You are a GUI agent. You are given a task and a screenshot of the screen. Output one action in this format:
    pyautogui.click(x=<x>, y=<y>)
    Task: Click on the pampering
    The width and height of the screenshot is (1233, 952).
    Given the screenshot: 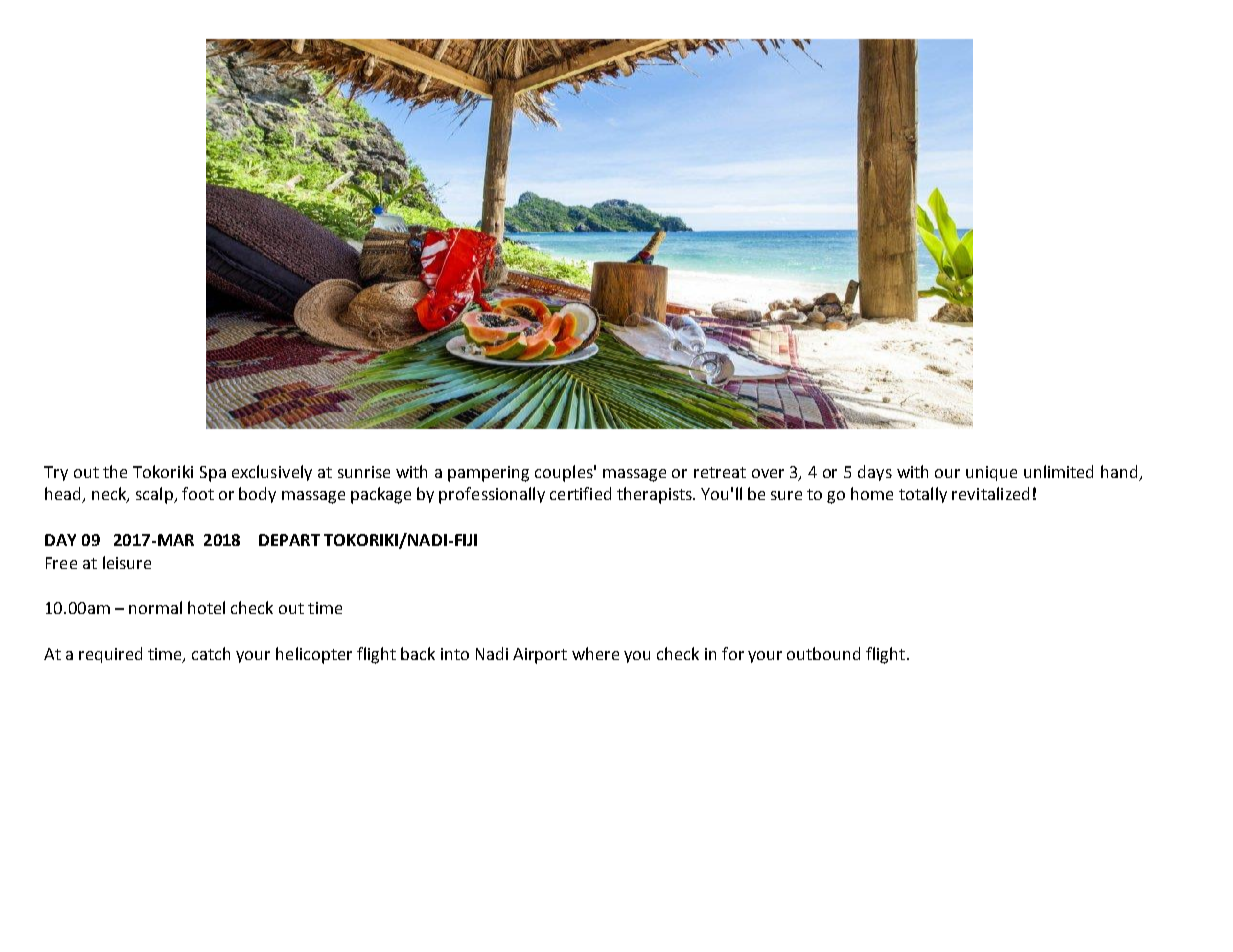 What is the action you would take?
    pyautogui.click(x=488, y=474)
